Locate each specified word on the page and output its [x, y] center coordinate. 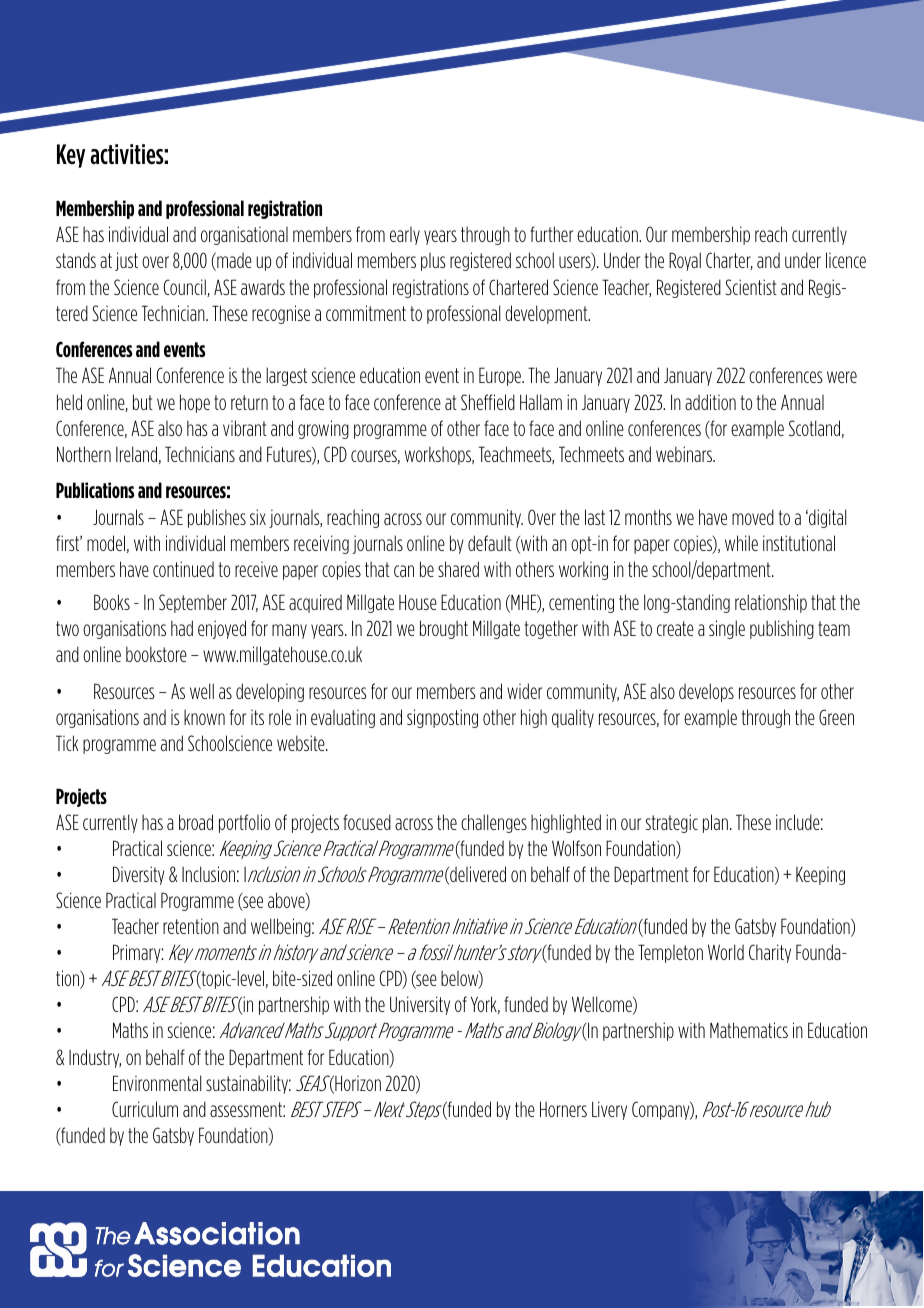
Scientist [751, 287]
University [420, 1005]
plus [433, 262]
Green [836, 717]
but [143, 402]
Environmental [157, 1083]
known [204, 717]
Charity [770, 953]
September [193, 603]
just [126, 261]
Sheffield [488, 402]
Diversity [139, 875]
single [727, 629]
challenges [494, 823]
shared [458, 569]
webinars [685, 454]
